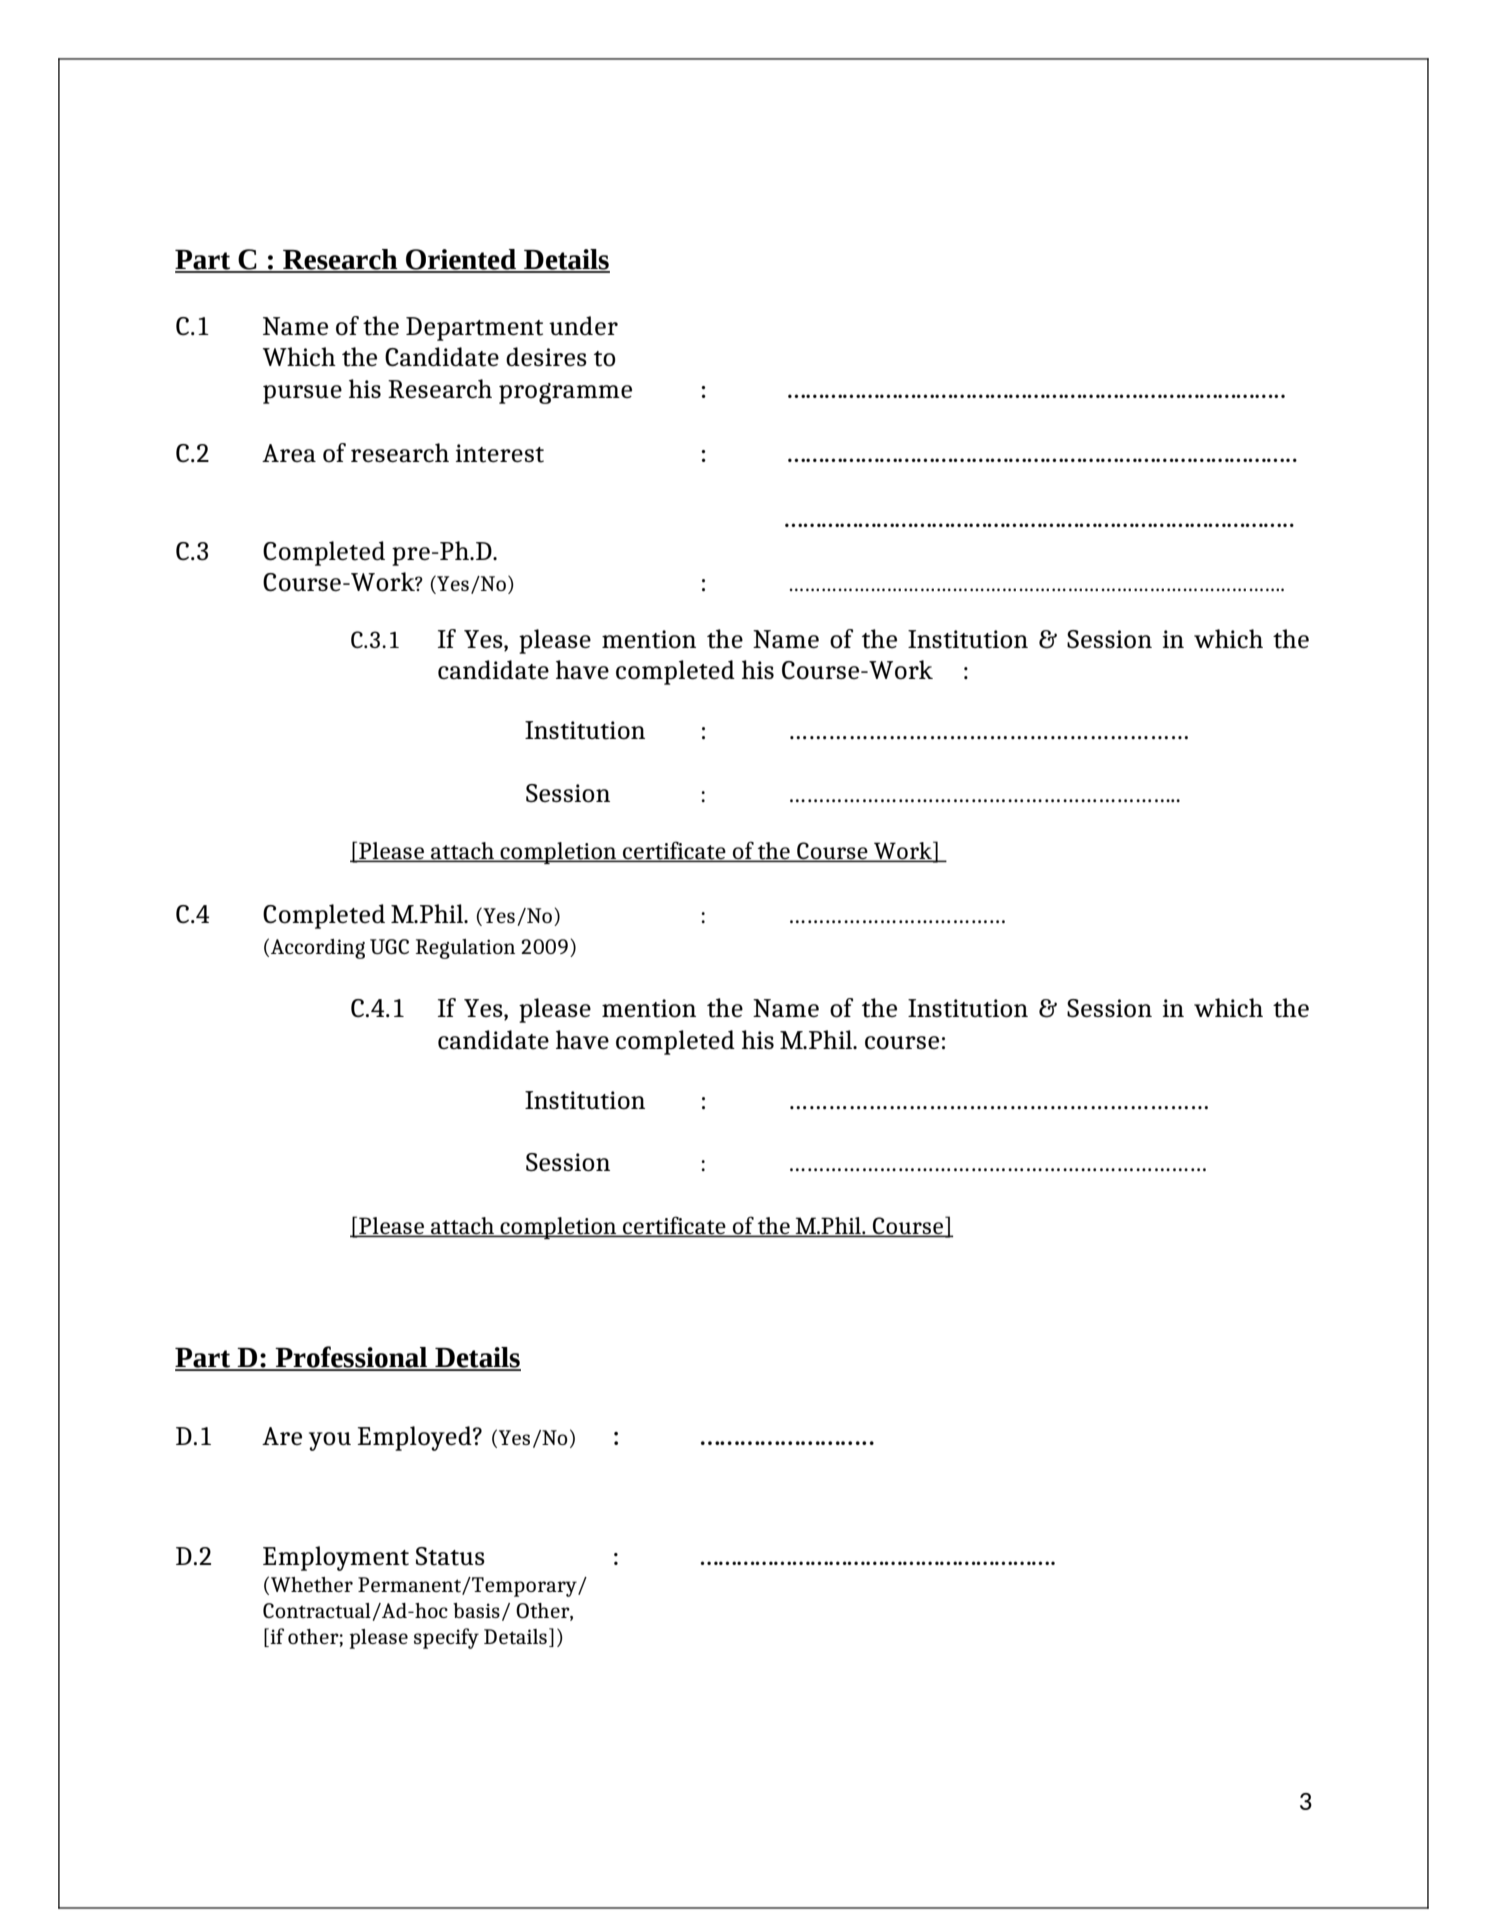 The width and height of the screenshot is (1487, 1925). Describe the element at coordinates (446, 1638) in the screenshot. I see `specify` at that location.
